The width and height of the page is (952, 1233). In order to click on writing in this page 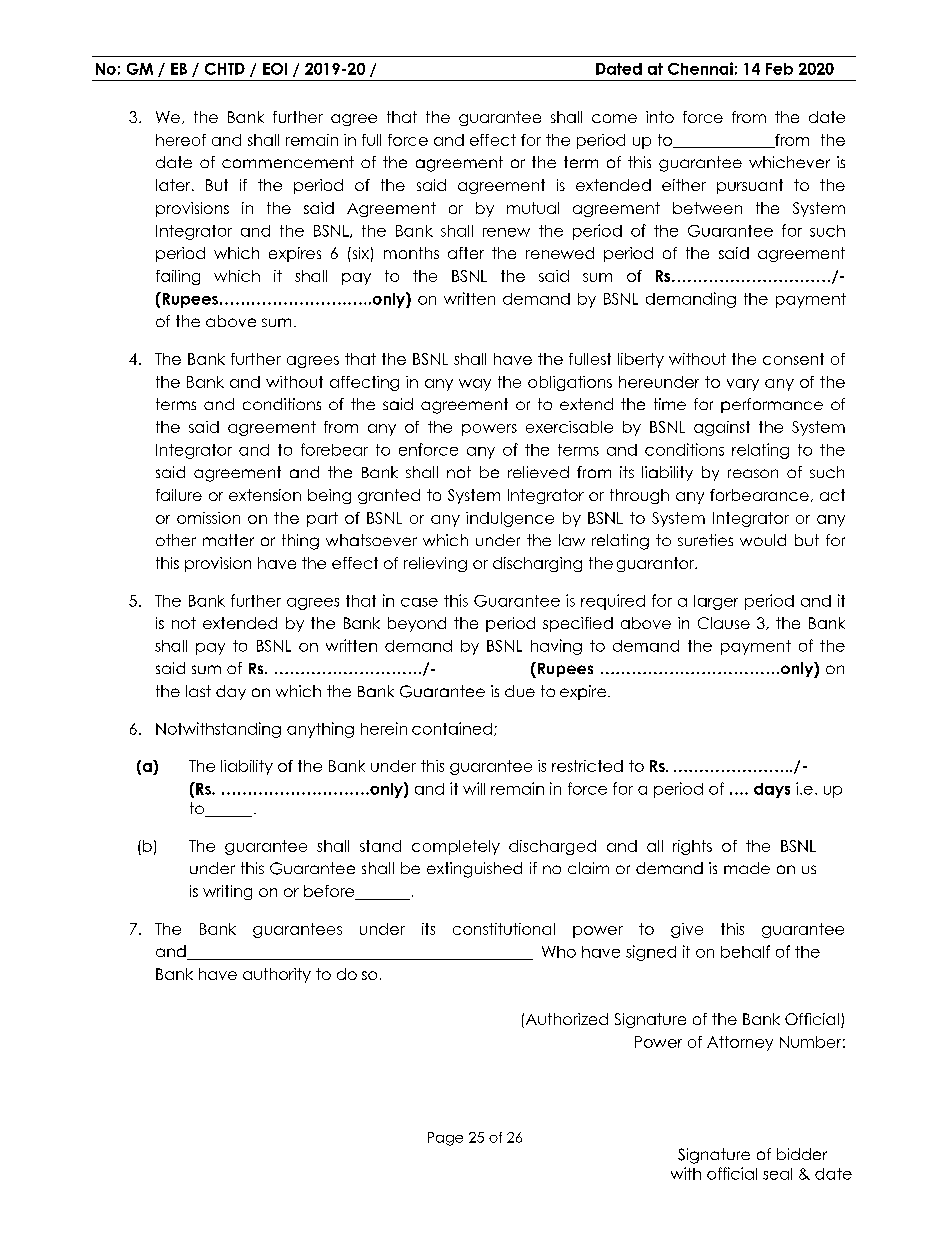, I will do `click(227, 892)`.
